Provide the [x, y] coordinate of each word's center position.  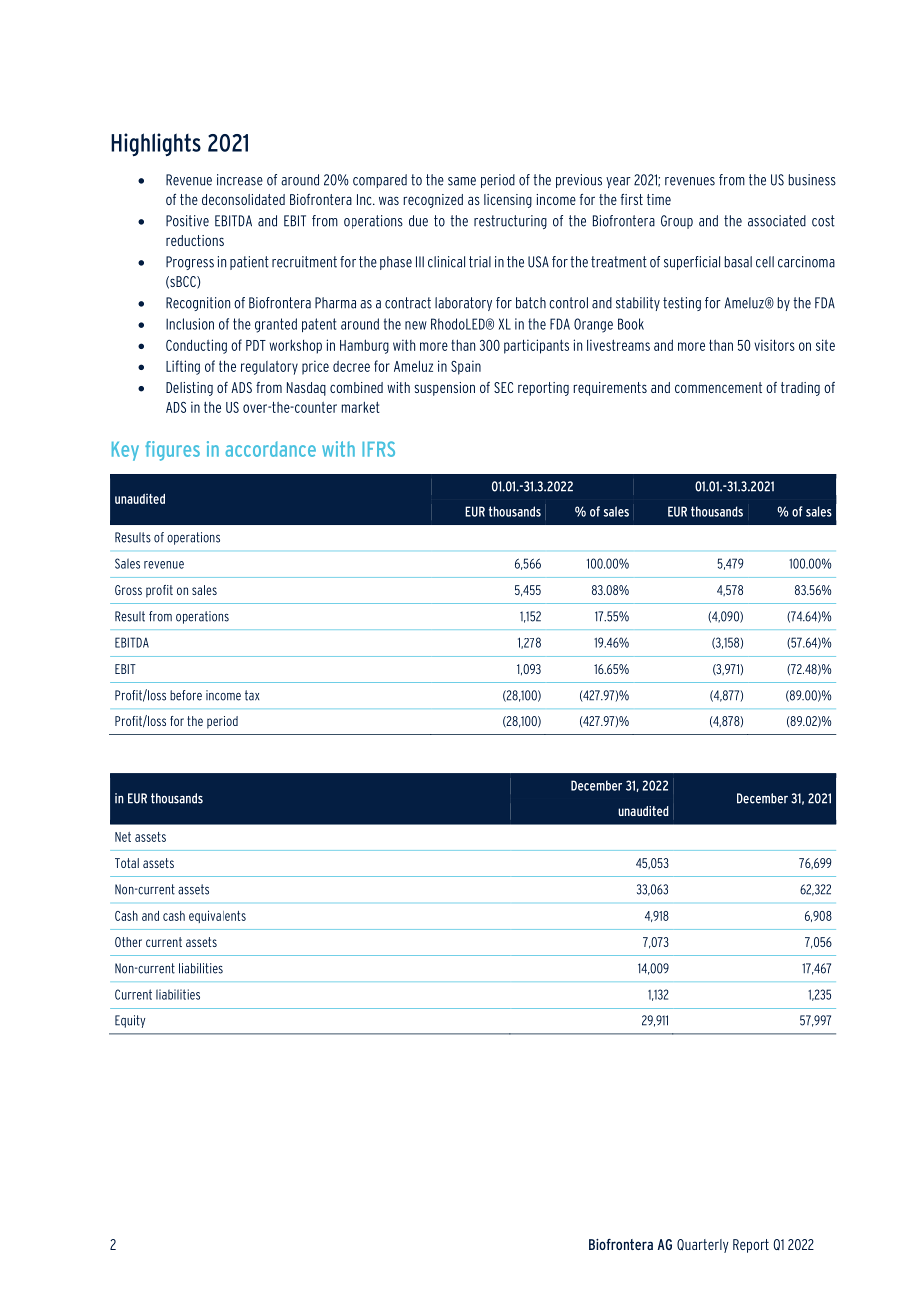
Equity [130, 1021]
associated [777, 221]
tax [252, 695]
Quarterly [703, 1246]
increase [240, 180]
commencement [718, 387]
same [462, 181]
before [186, 695]
